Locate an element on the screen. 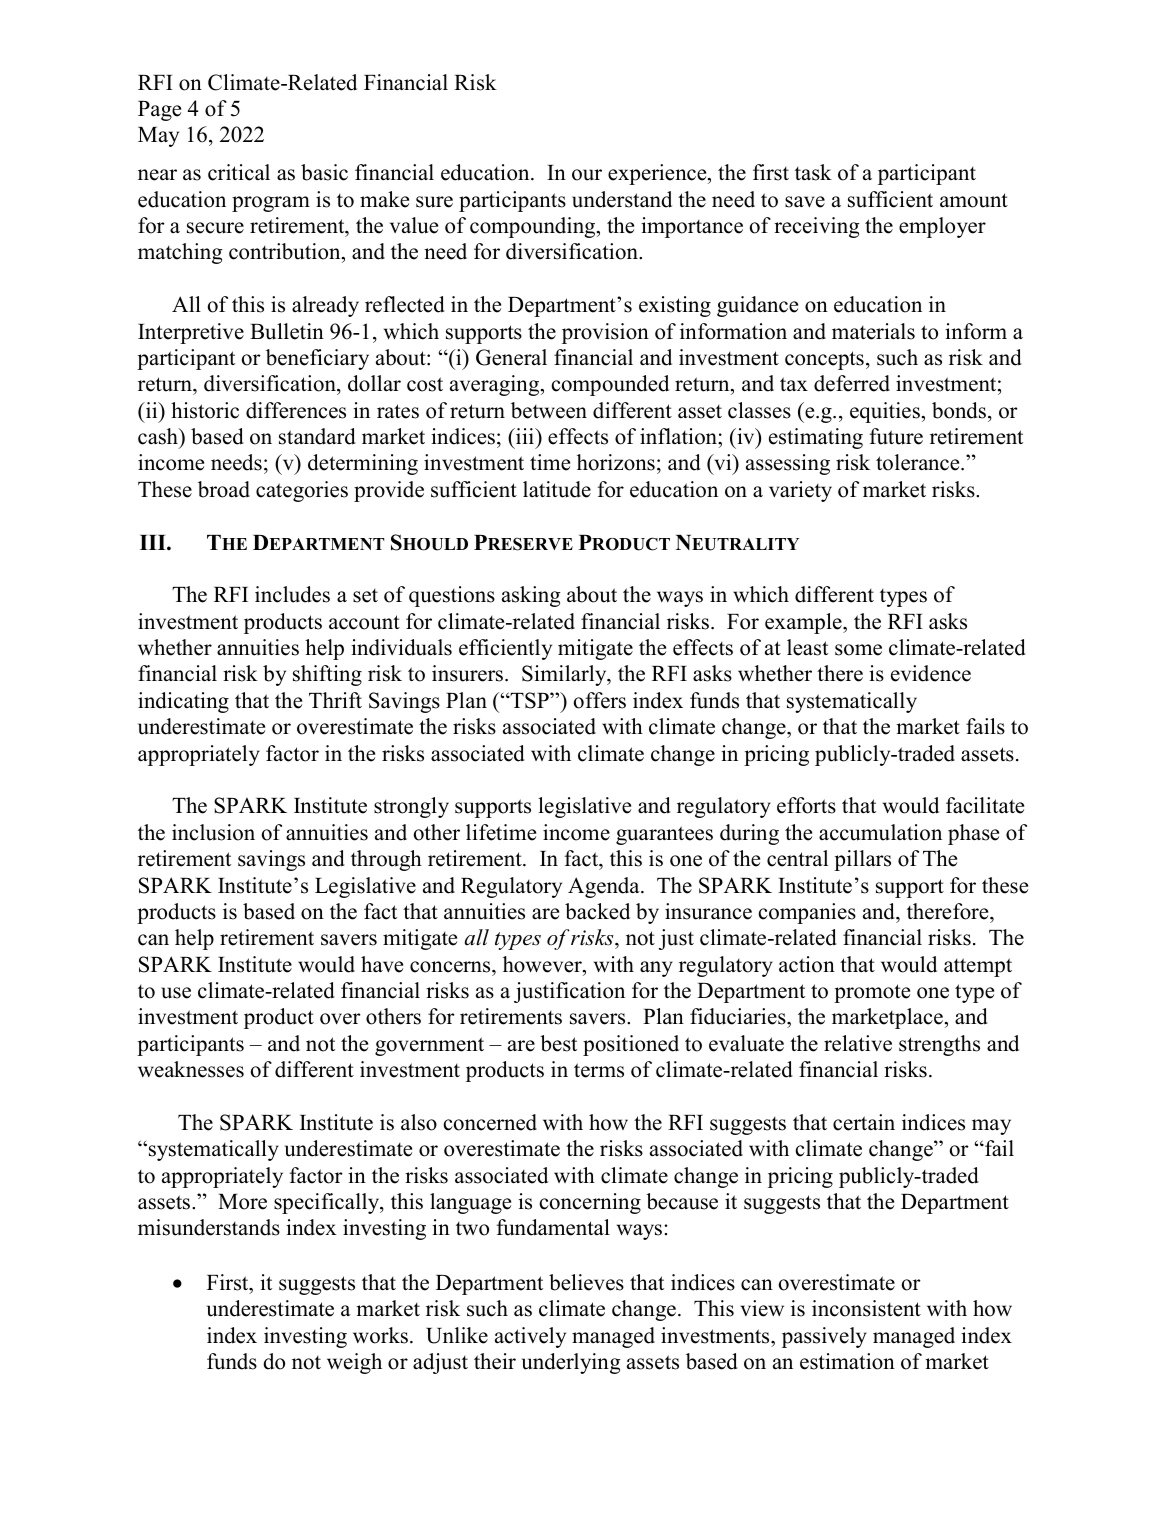 The height and width of the screenshot is (1514, 1170). critical is located at coordinates (239, 172).
